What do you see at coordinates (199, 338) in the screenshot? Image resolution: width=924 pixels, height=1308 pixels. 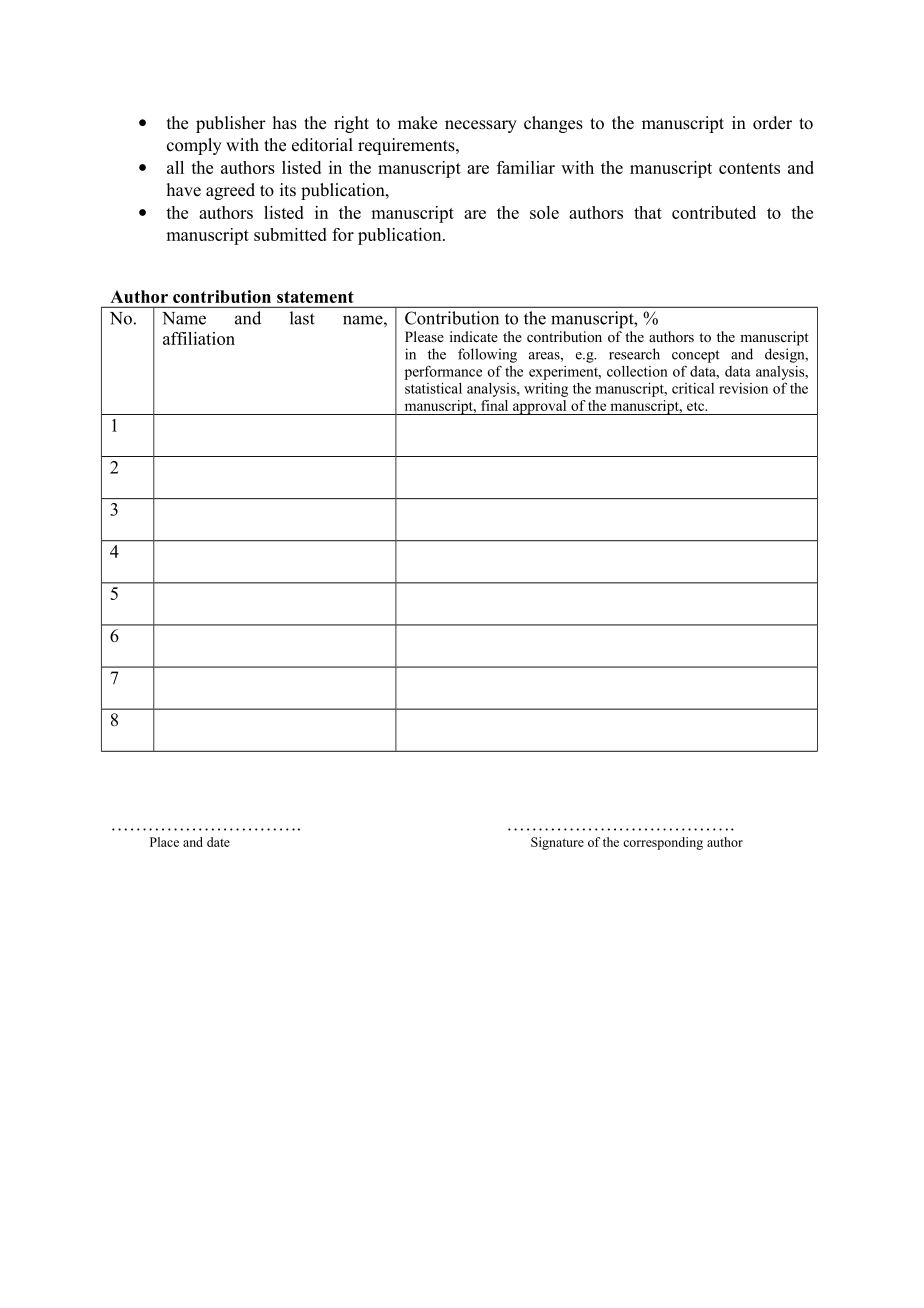 I see `affiliation` at bounding box center [199, 338].
